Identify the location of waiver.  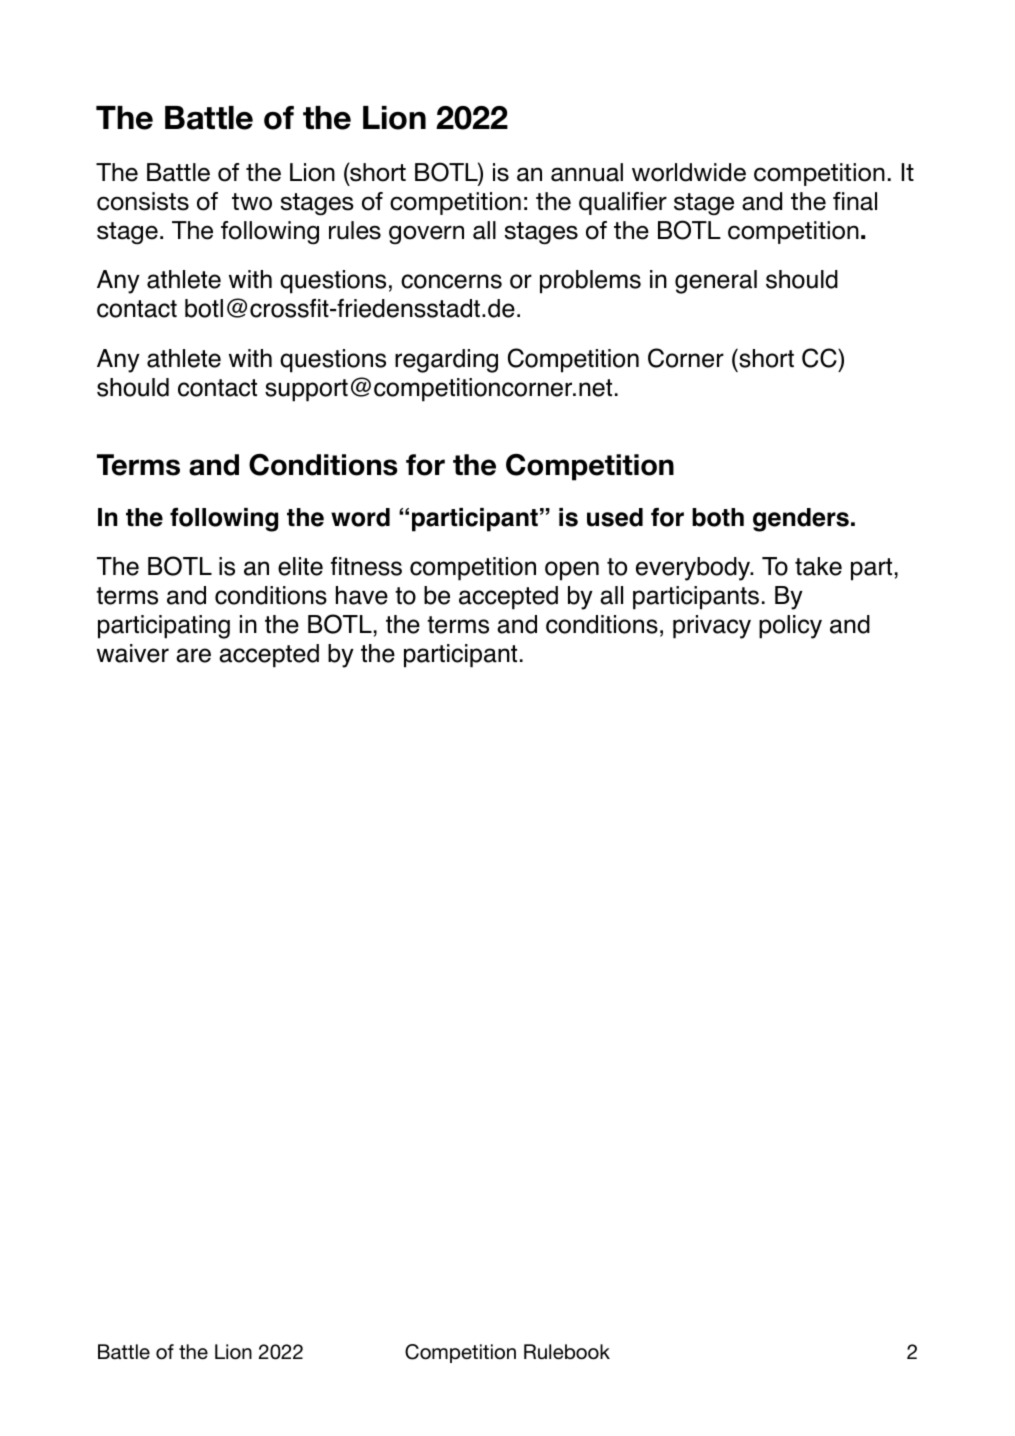
(133, 653).
